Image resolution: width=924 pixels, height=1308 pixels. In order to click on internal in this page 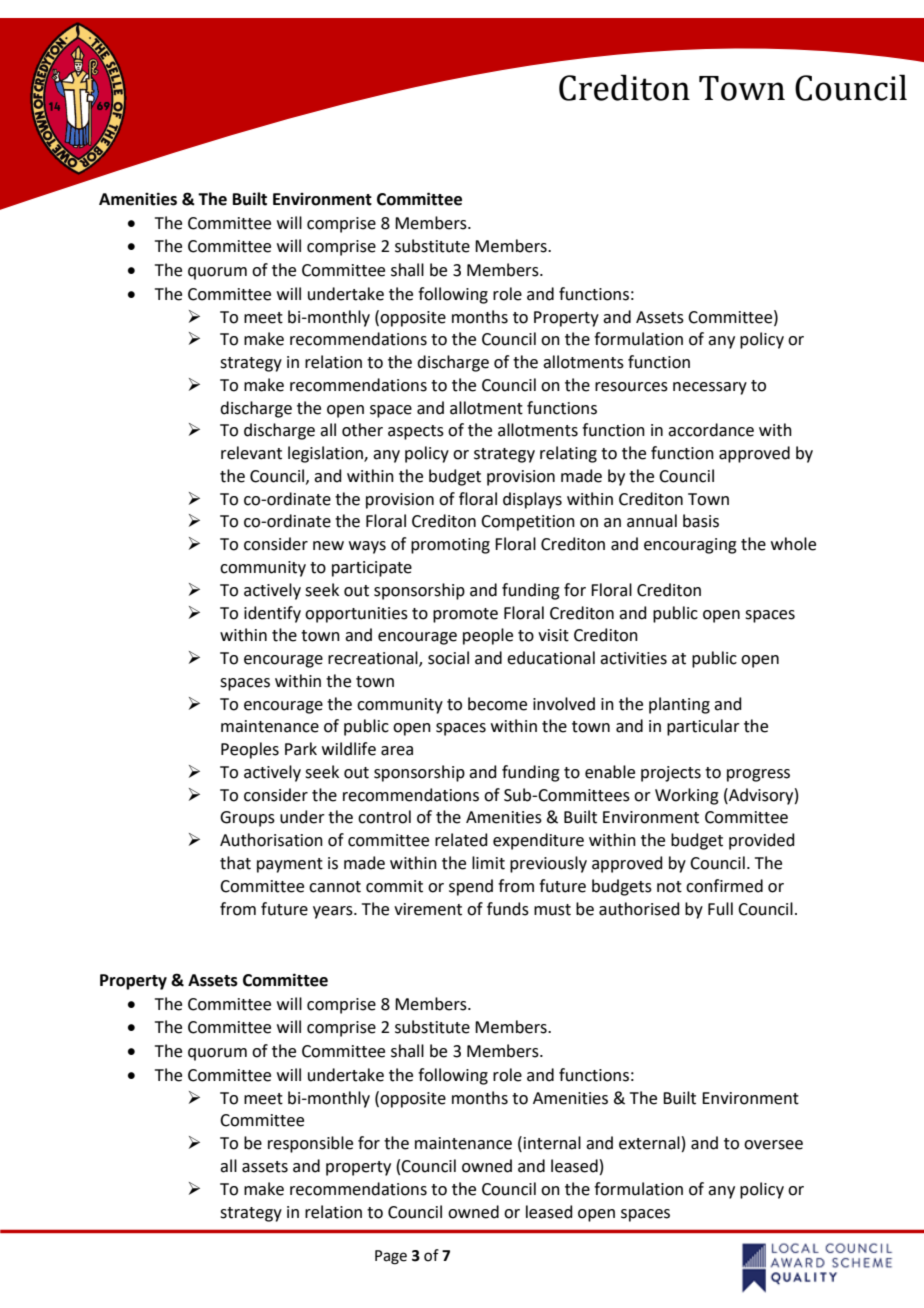, I will do `click(552, 1143)`.
